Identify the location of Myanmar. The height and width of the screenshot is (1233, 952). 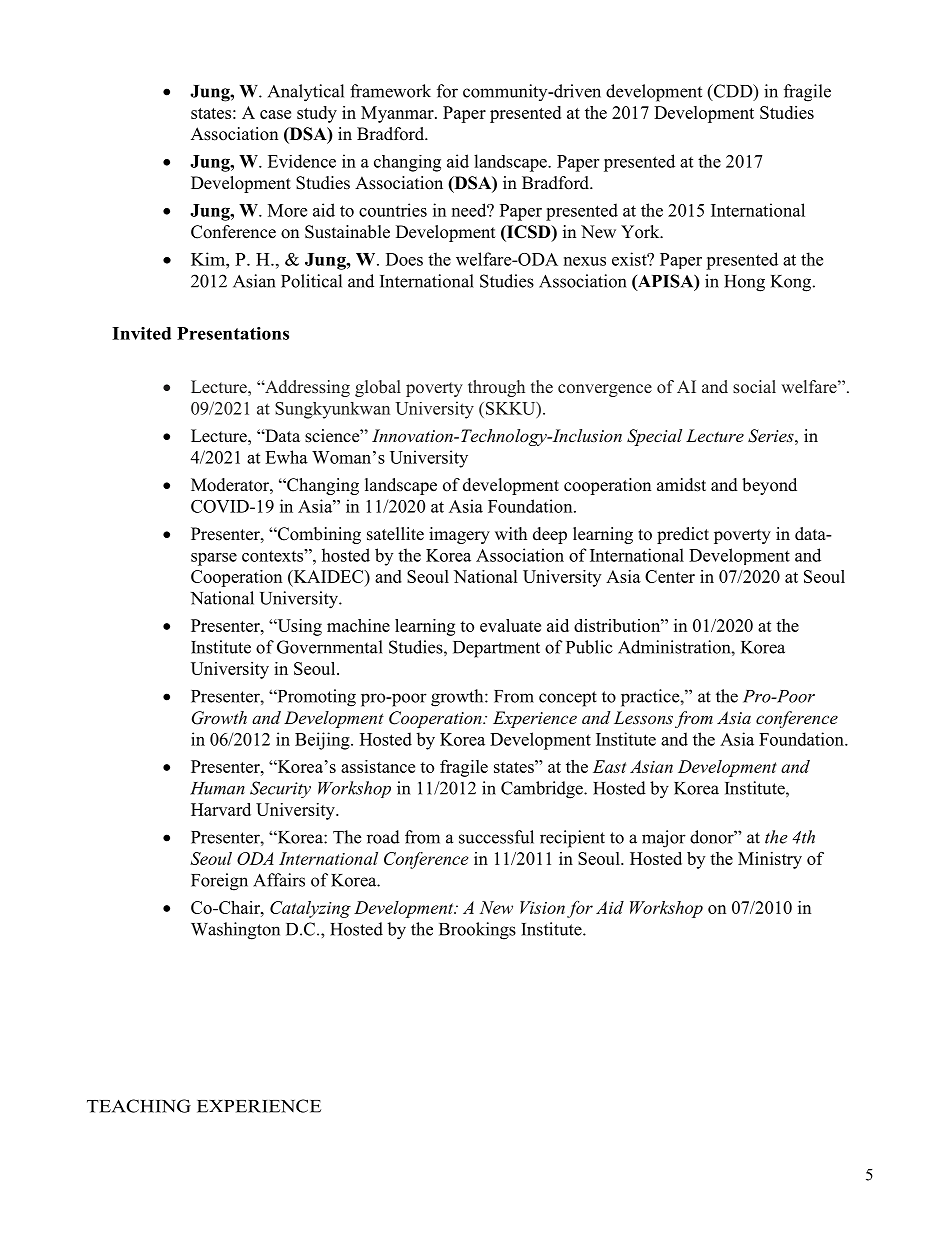
(398, 114).
